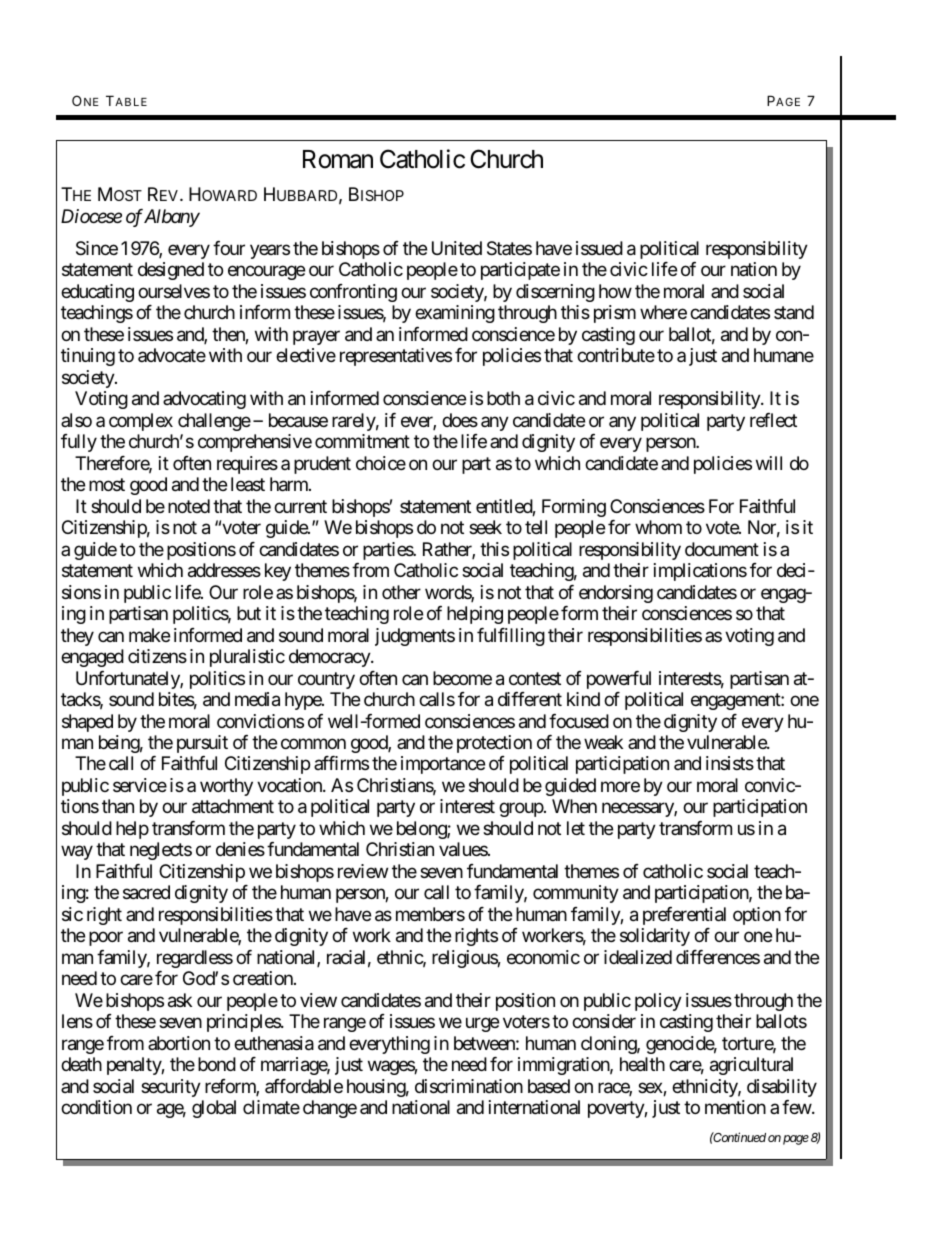  What do you see at coordinates (619, 680) in the screenshot?
I see `powerful` at bounding box center [619, 680].
